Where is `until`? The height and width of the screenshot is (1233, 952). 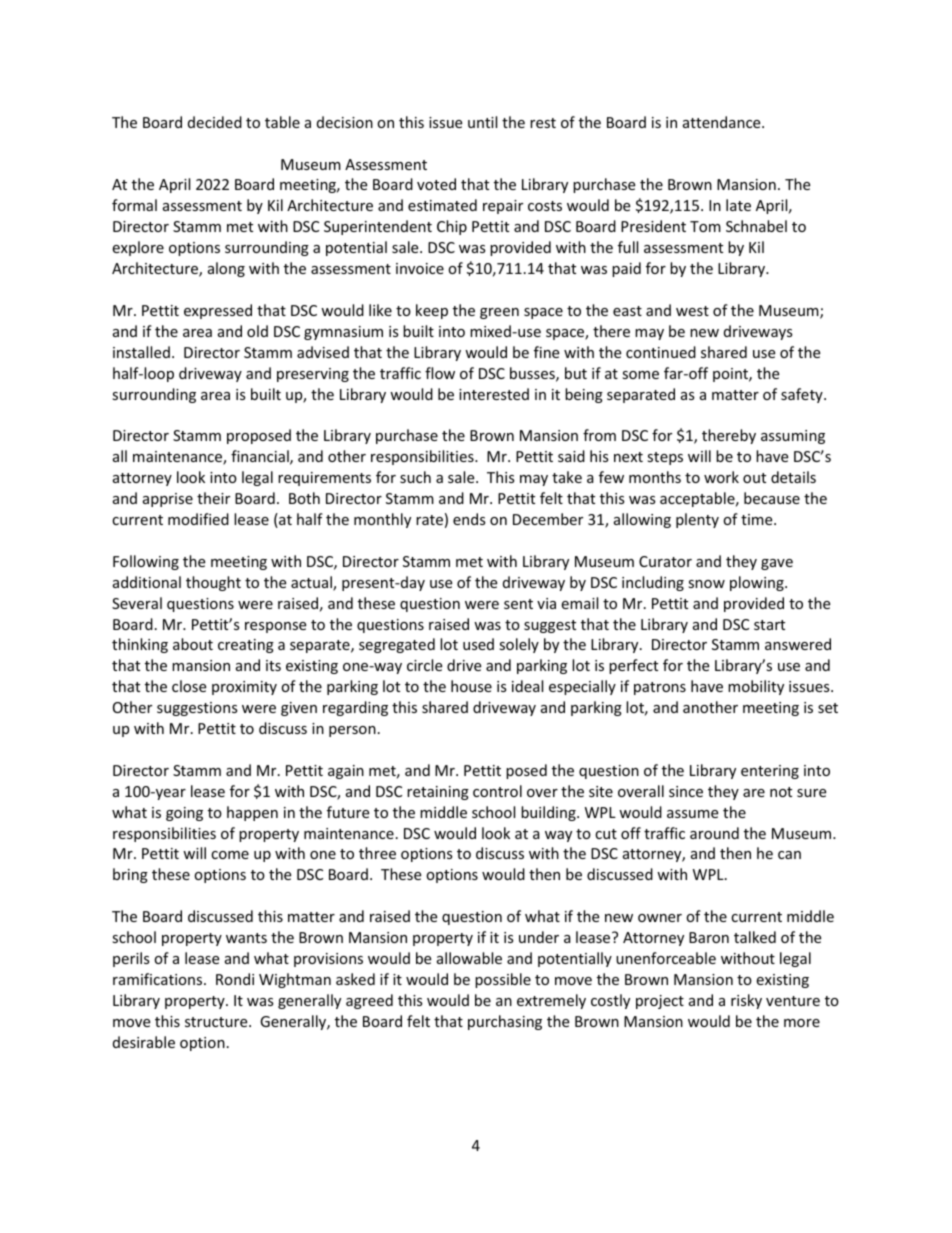
until is located at coordinates (482, 122).
